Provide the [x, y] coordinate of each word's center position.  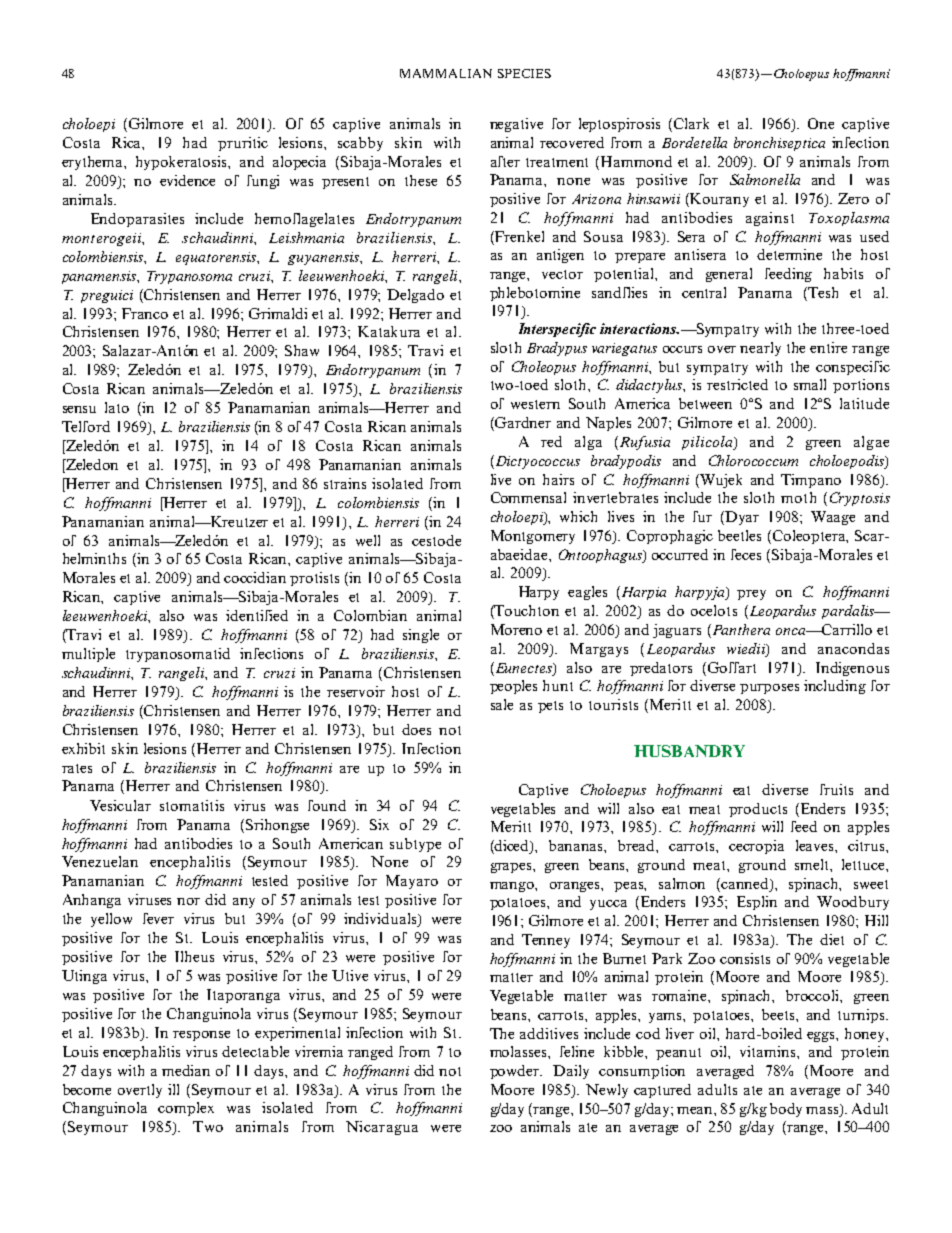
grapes [512, 868]
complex [186, 1109]
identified [257, 615]
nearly [760, 349]
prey [751, 595]
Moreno [516, 629]
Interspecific [557, 330]
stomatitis [192, 805]
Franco [145, 313]
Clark [691, 123]
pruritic [243, 144]
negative [516, 125]
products [758, 810]
